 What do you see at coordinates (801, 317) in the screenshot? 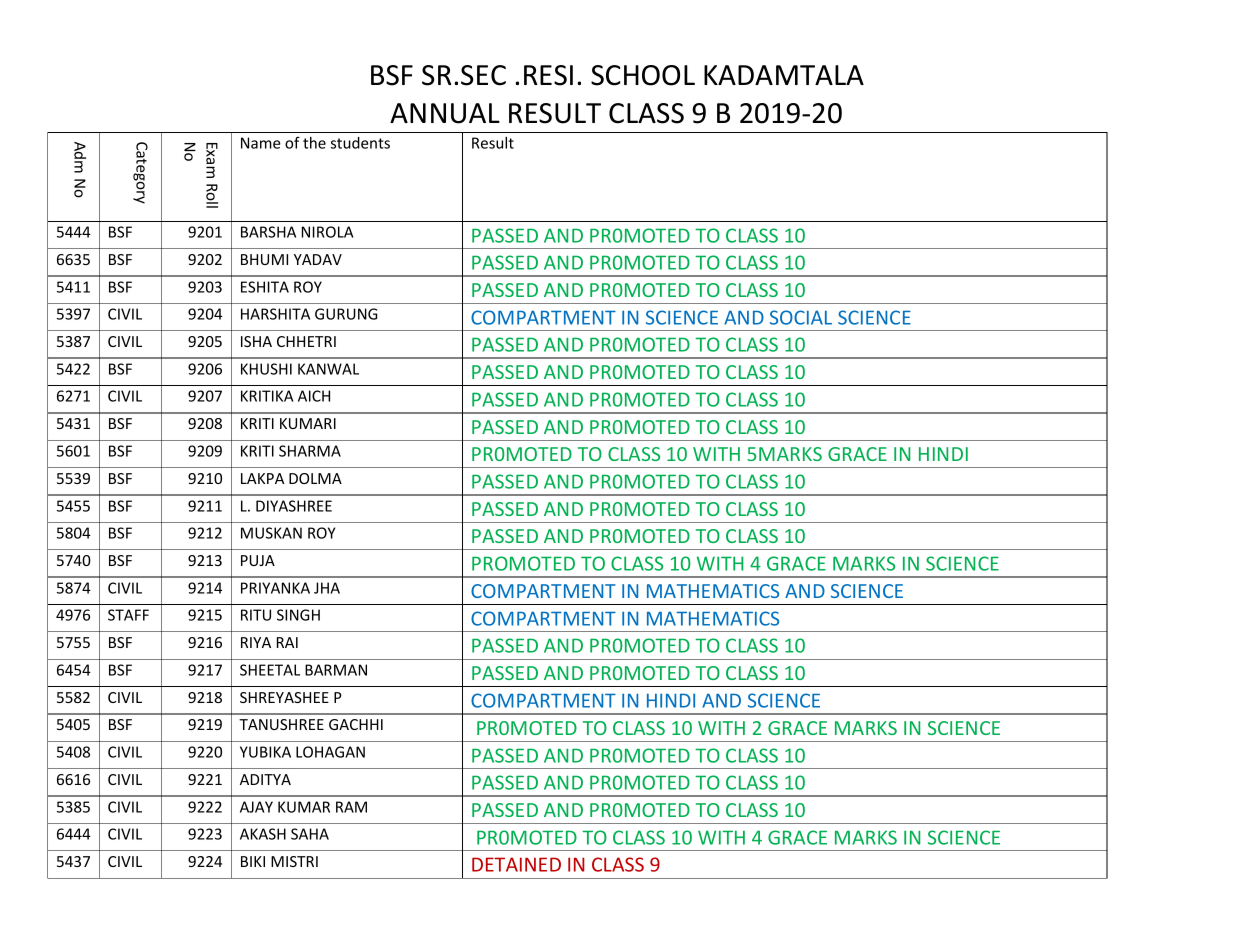
I see `SOCIAL` at bounding box center [801, 317].
